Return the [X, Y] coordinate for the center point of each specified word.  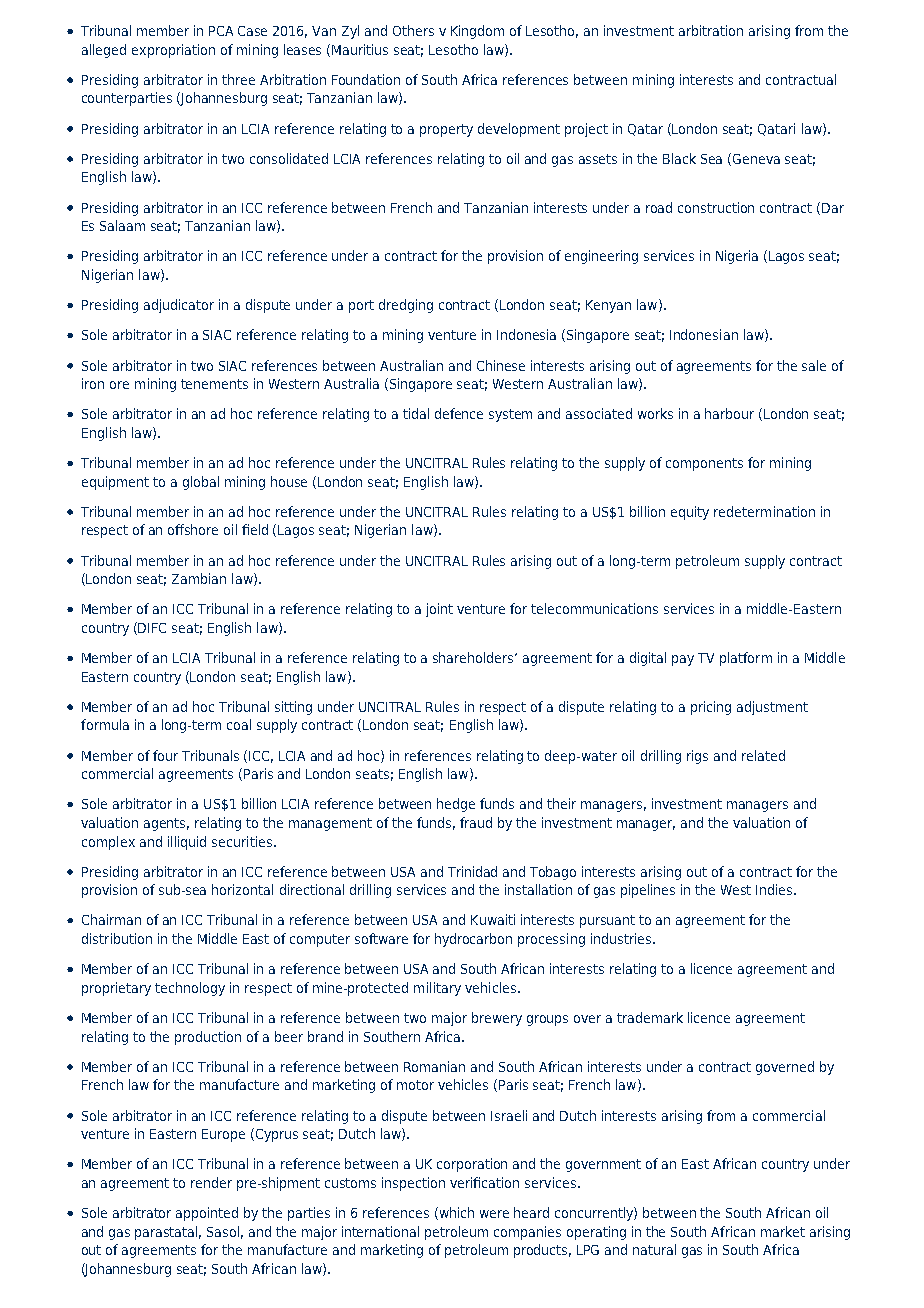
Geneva [756, 159]
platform [746, 659]
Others [413, 30]
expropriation [173, 51]
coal [239, 724]
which [455, 1213]
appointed [207, 1214]
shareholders [474, 657]
